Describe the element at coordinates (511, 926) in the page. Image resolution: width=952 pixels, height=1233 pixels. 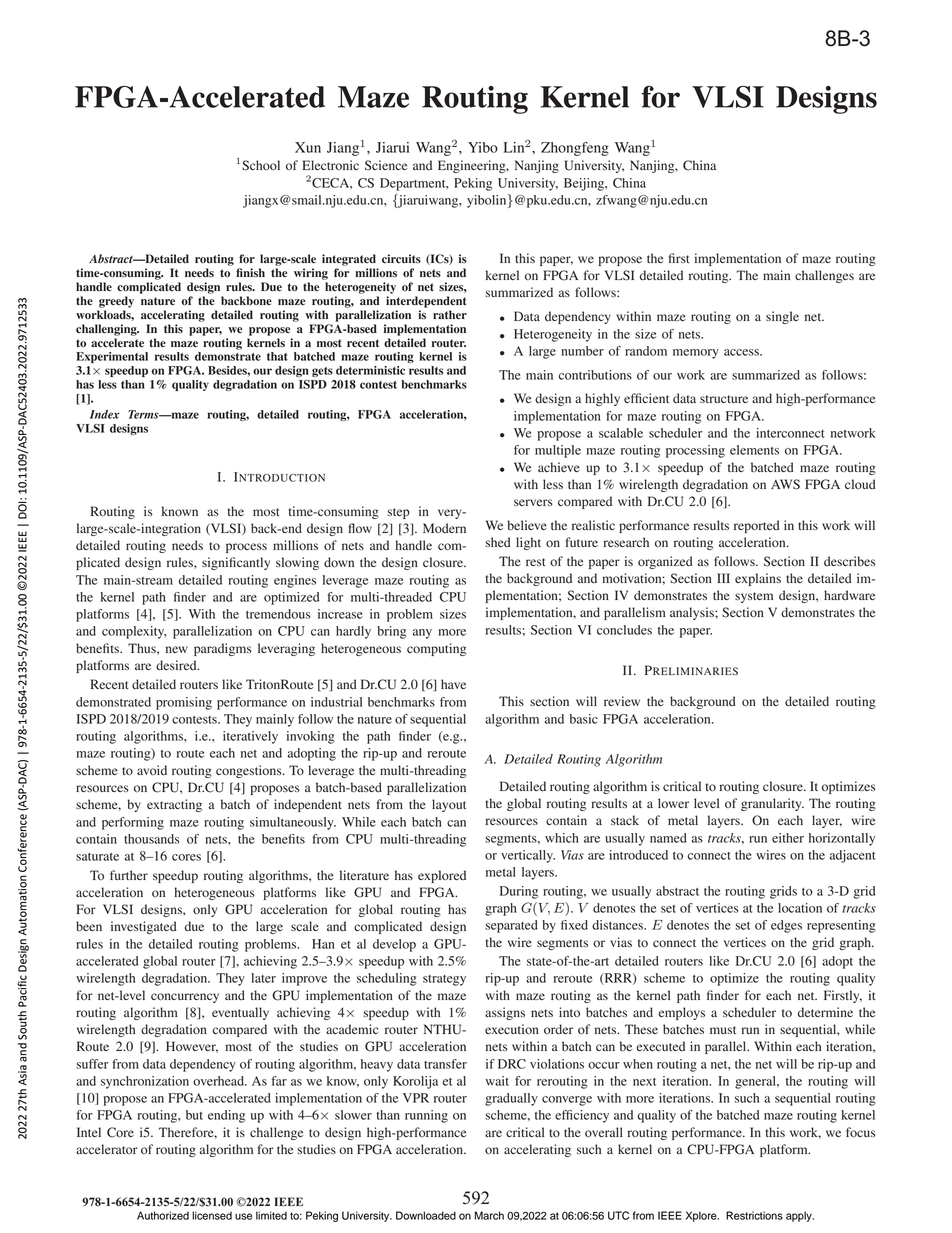
I see `separated` at that location.
